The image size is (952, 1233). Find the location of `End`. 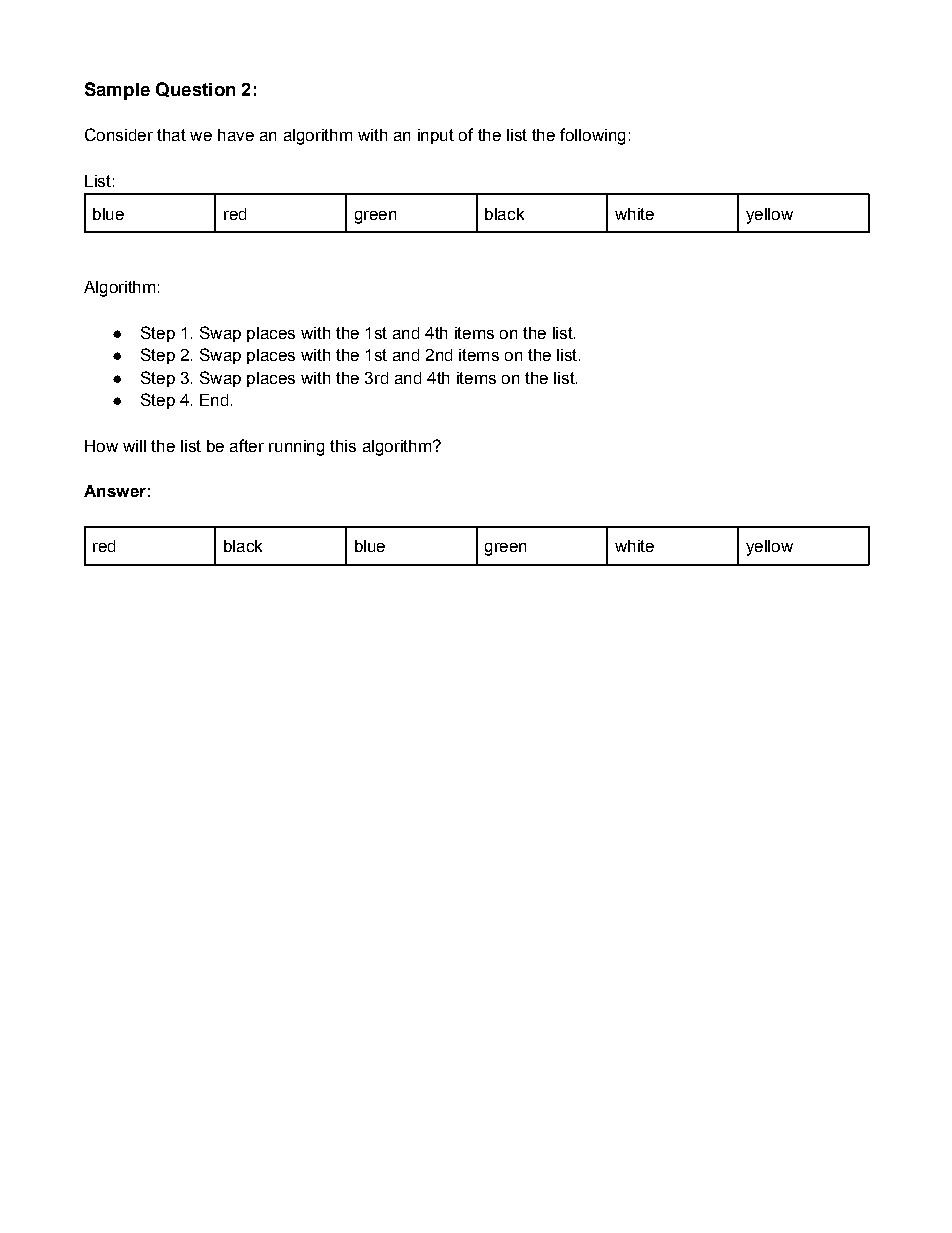

End is located at coordinates (214, 400).
